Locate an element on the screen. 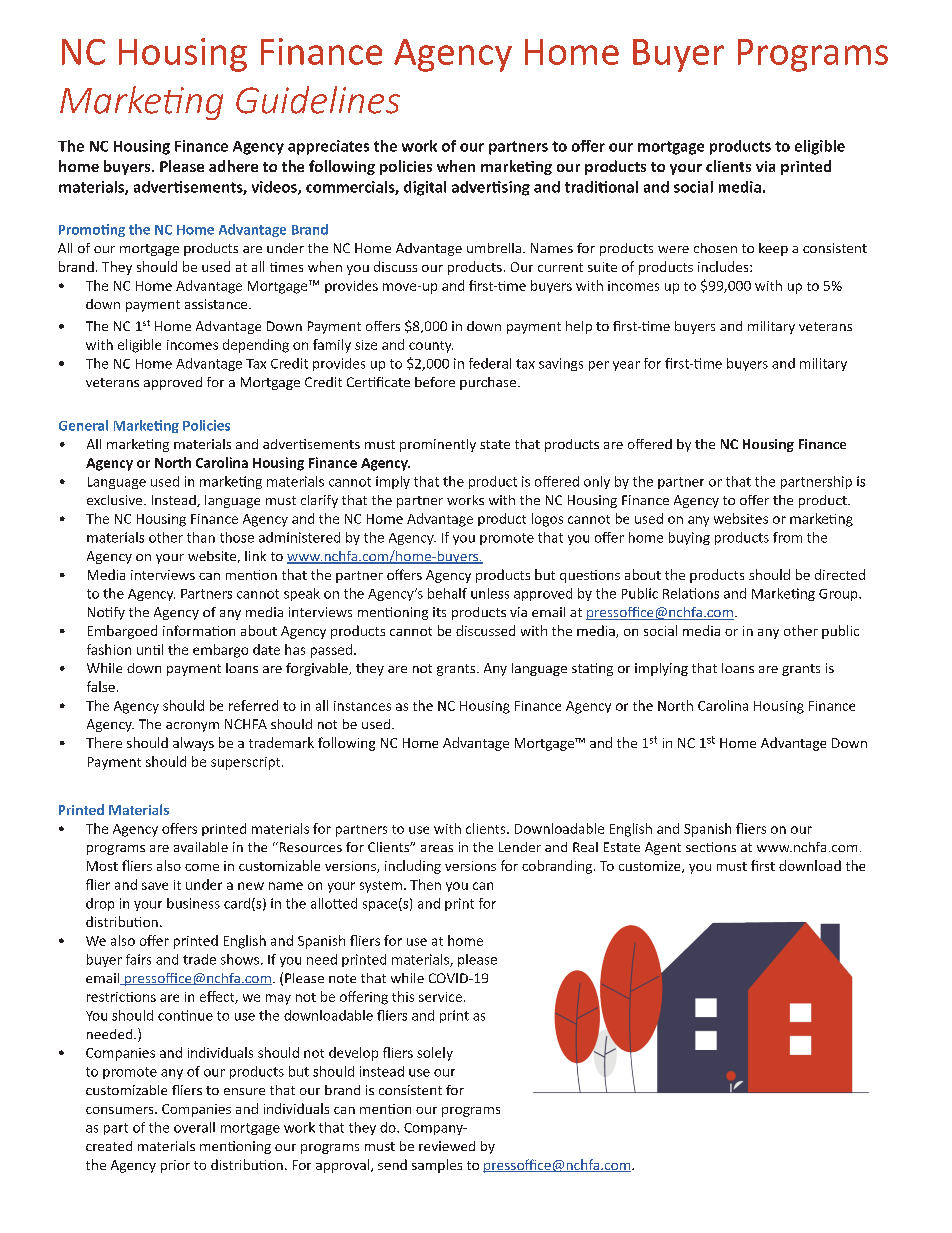  Relations is located at coordinates (691, 593).
